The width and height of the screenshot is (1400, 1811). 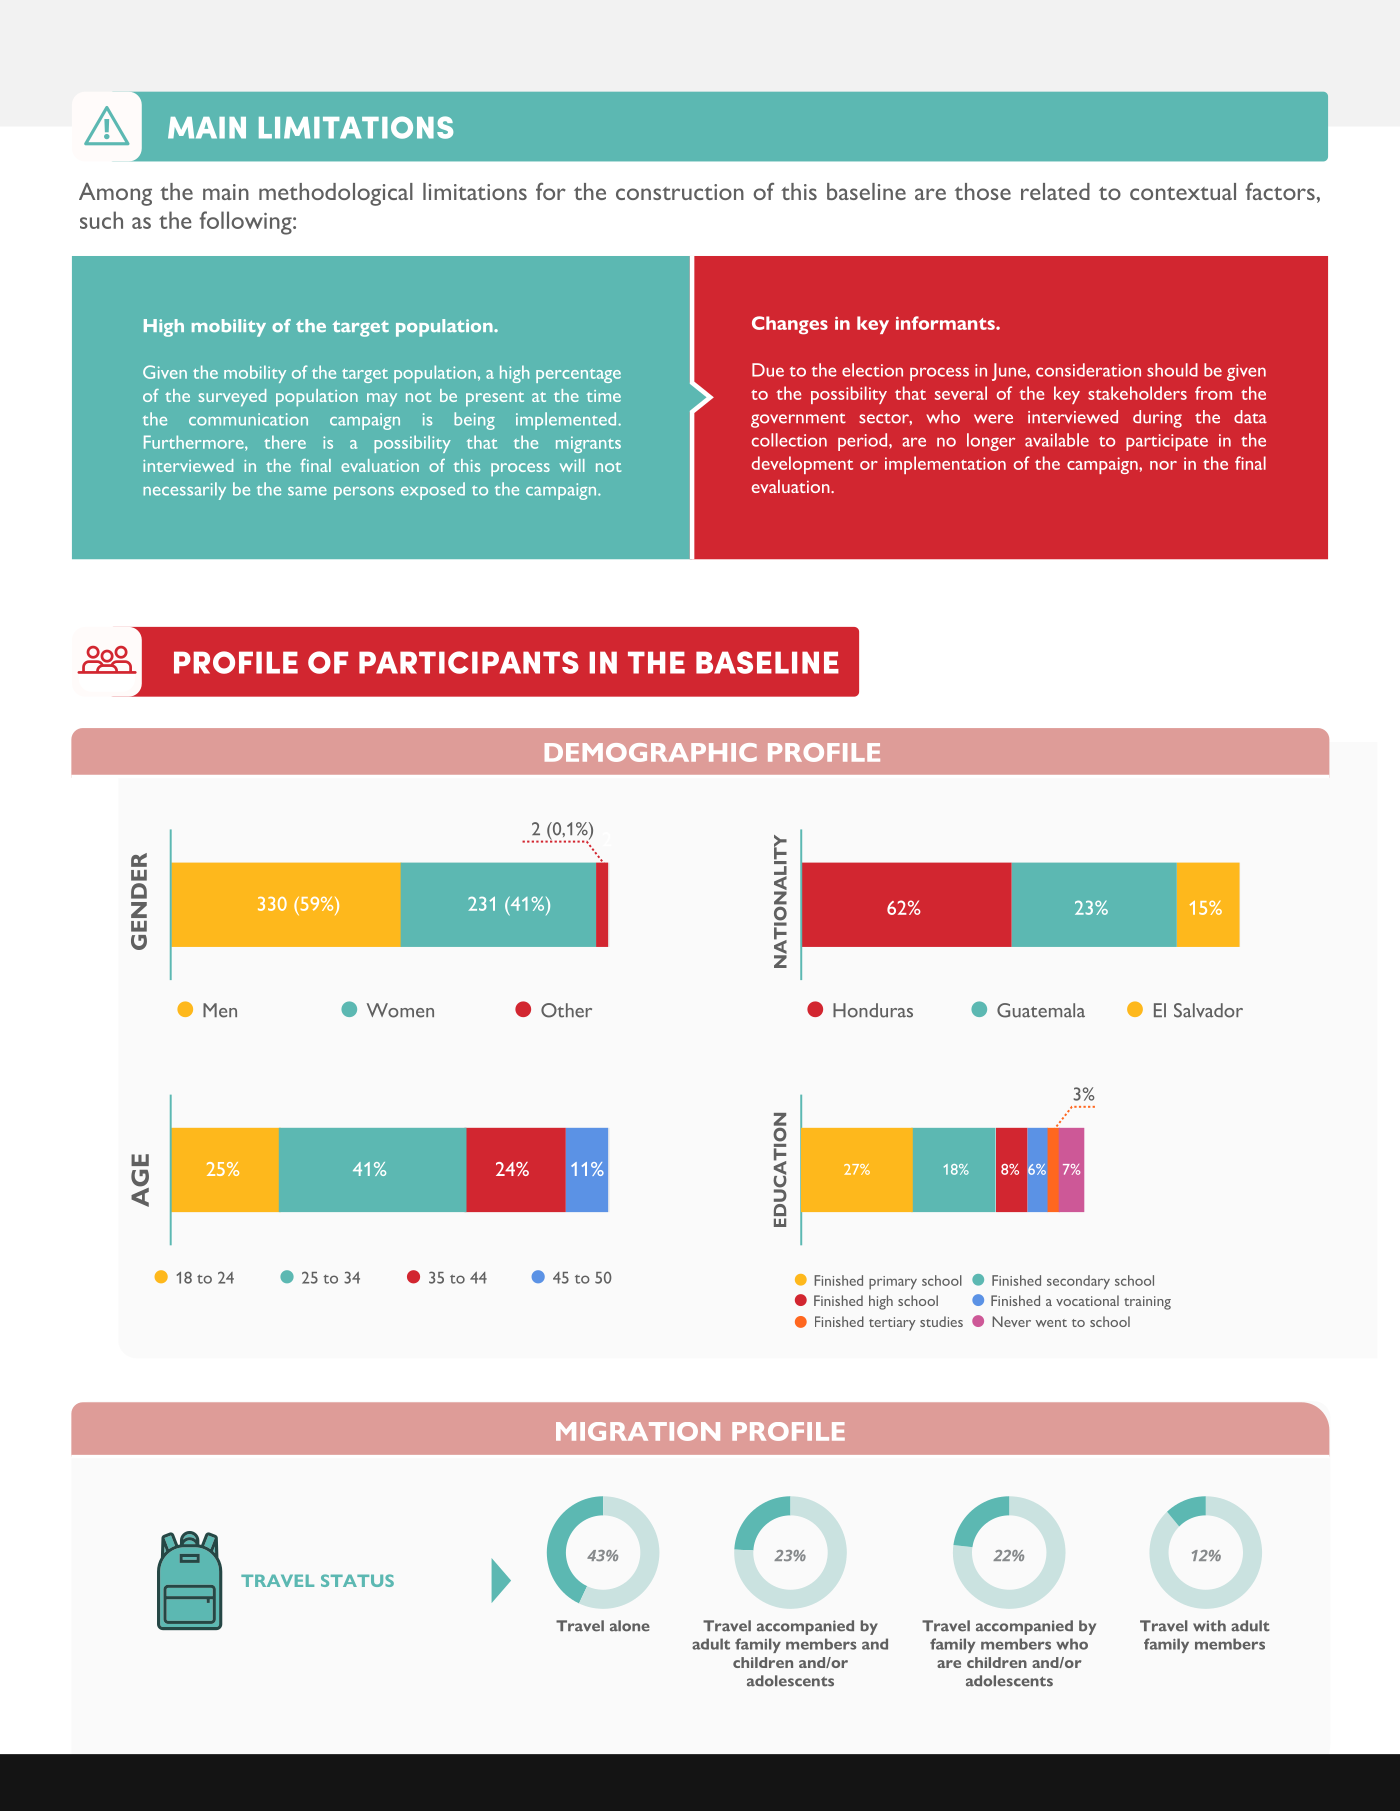 What do you see at coordinates (638, 1431) in the screenshot?
I see `MIGRATION` at bounding box center [638, 1431].
